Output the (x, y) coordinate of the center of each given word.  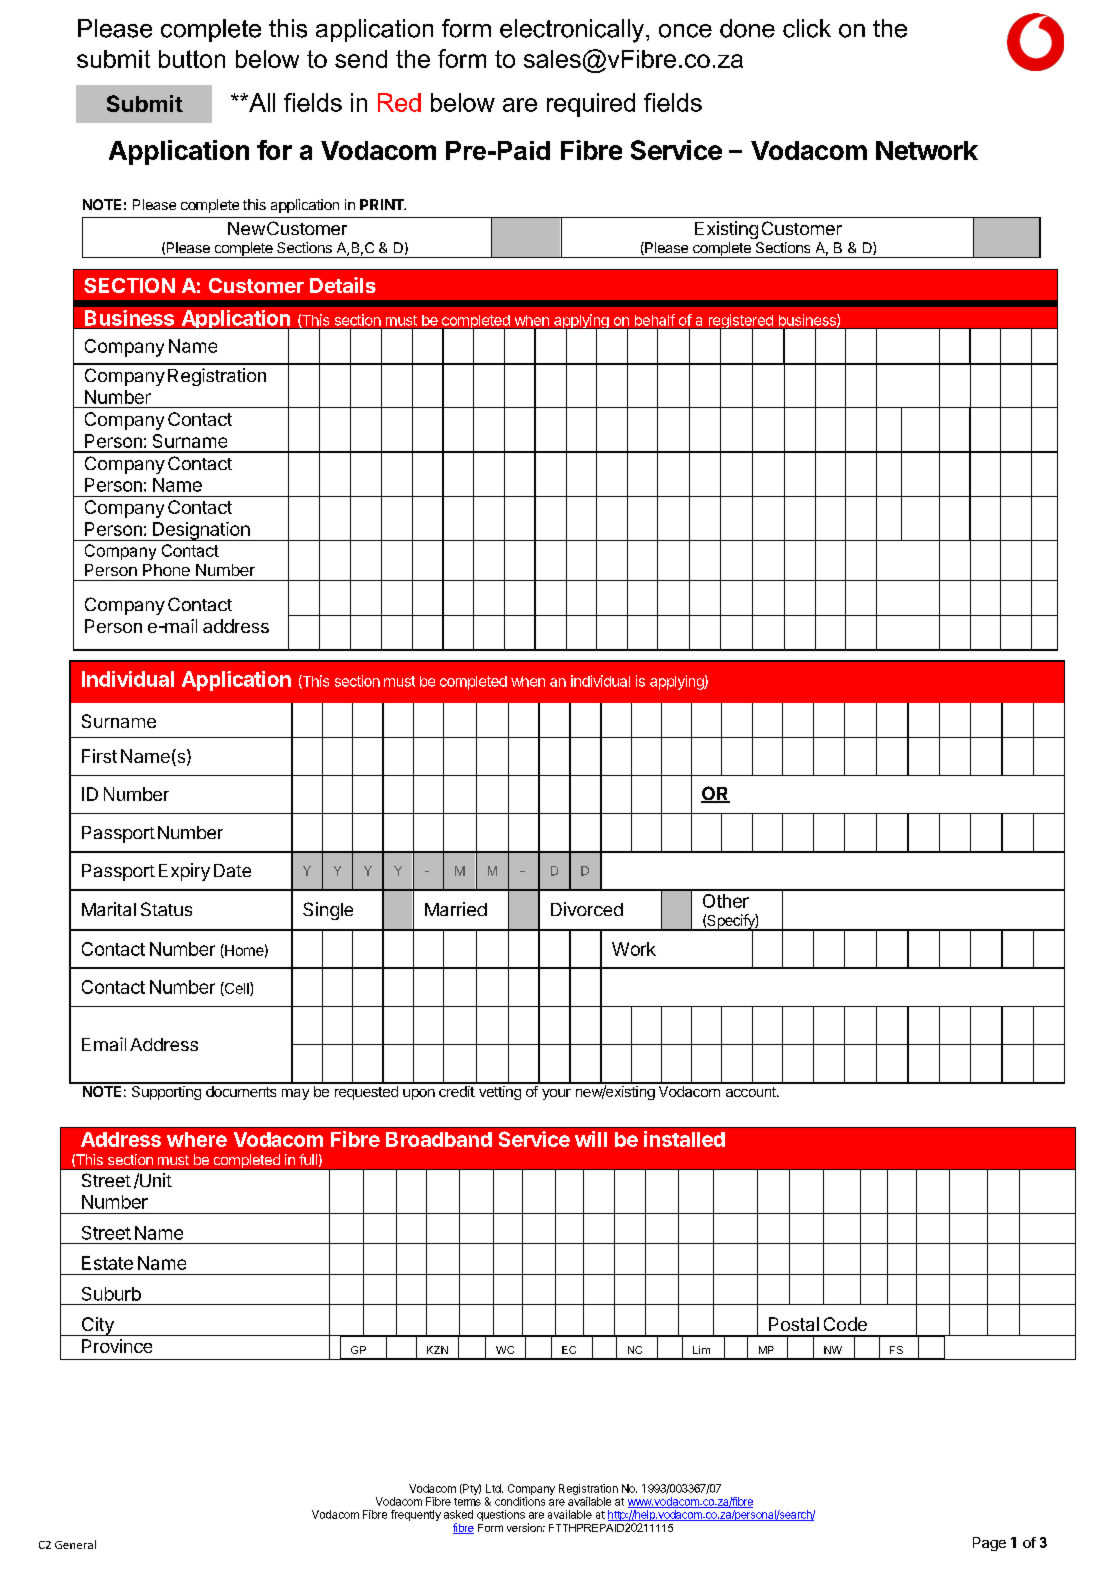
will (591, 1139)
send (361, 59)
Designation (201, 531)
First (99, 756)
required (591, 105)
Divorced (587, 909)
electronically (573, 31)
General (75, 1544)
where (197, 1139)
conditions (520, 1501)
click (807, 28)
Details (343, 285)
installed (684, 1139)
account (752, 1092)
